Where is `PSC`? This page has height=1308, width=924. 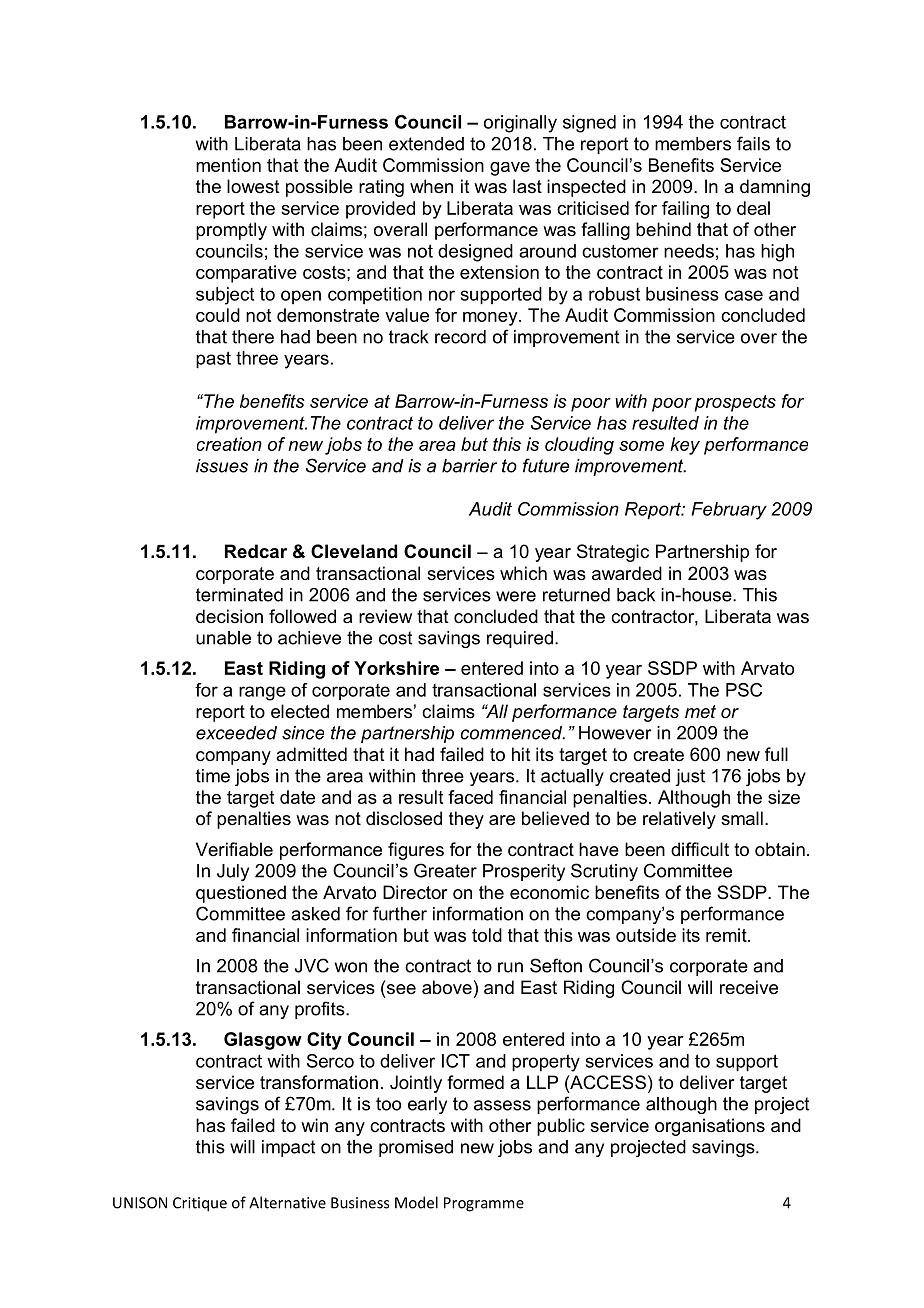 PSC is located at coordinates (744, 690).
